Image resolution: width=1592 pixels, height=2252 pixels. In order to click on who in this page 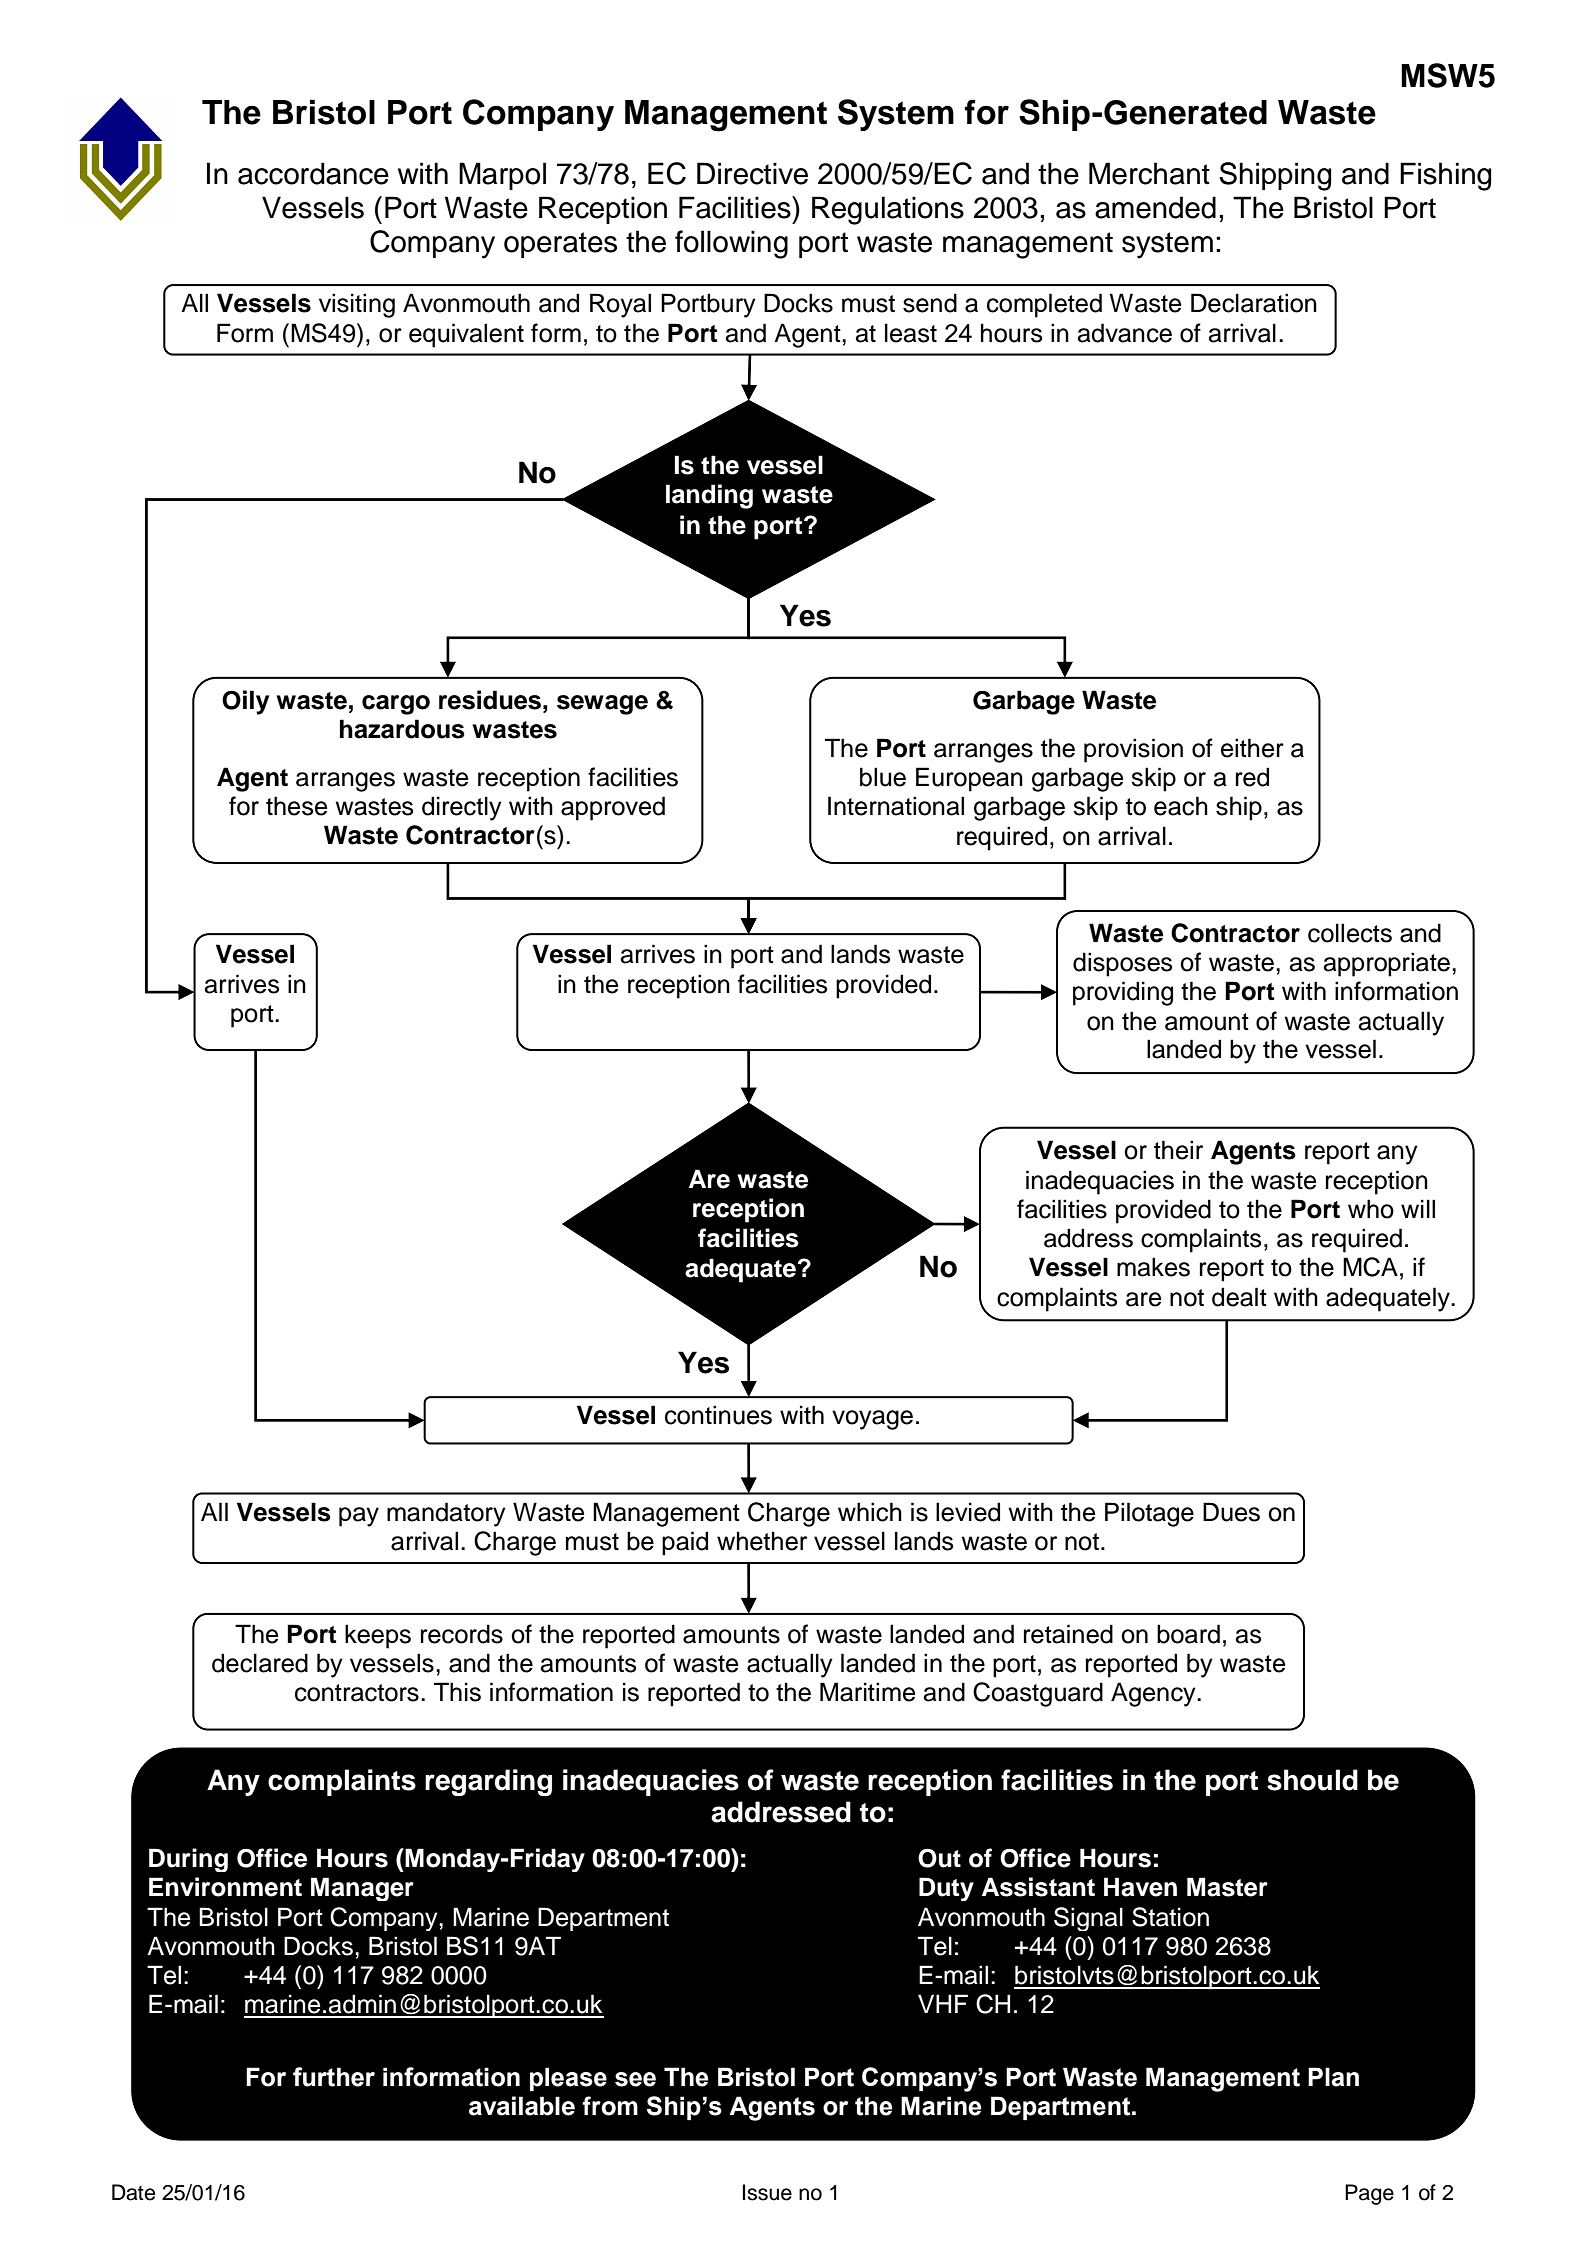, I will do `click(1371, 1209)`.
